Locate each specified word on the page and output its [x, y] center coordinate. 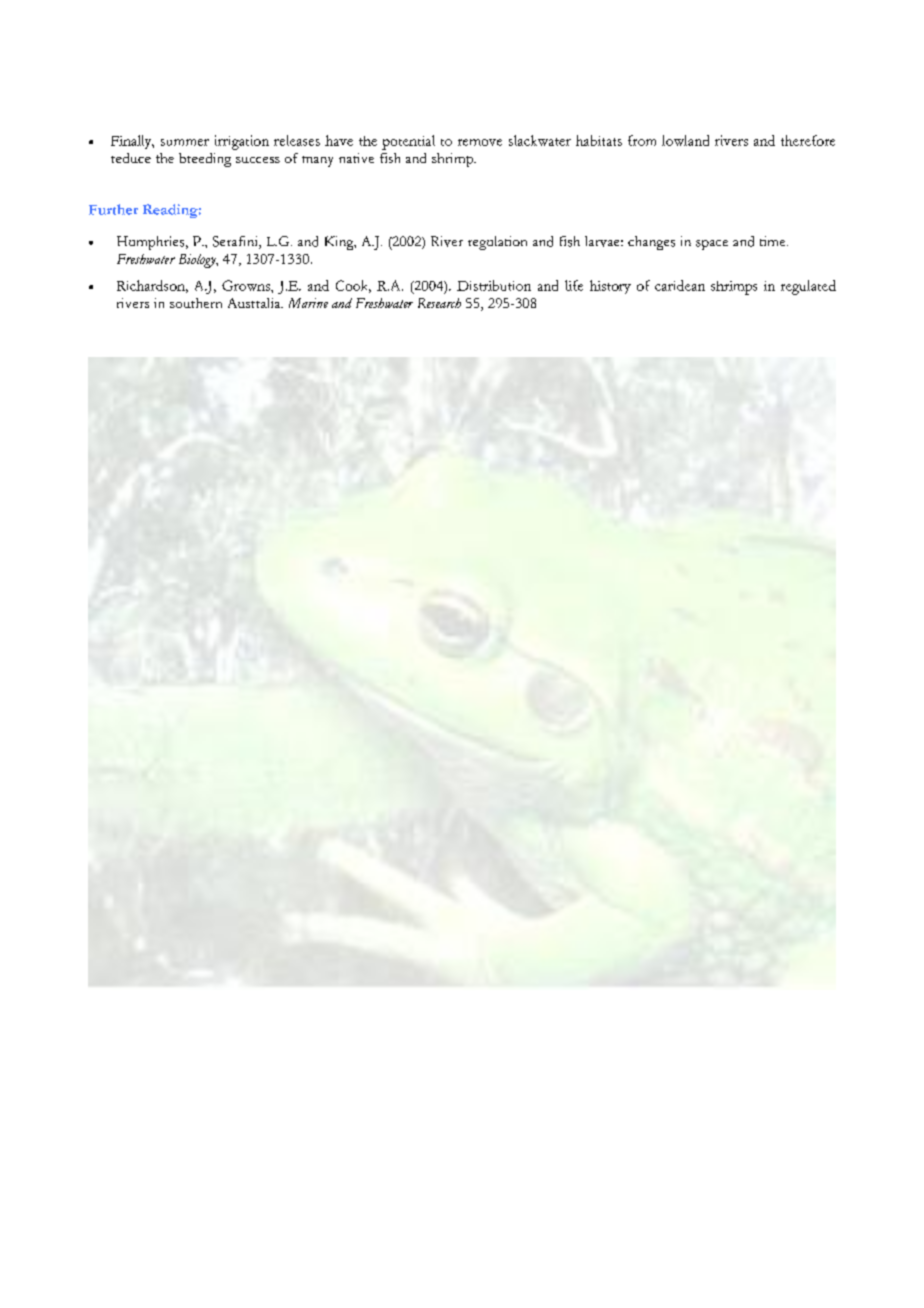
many [317, 161]
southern [196, 303]
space [712, 245]
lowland [685, 140]
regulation [497, 243]
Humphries [152, 243]
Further [113, 209]
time [774, 241]
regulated [808, 287]
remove [480, 142]
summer [185, 142]
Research [439, 303]
